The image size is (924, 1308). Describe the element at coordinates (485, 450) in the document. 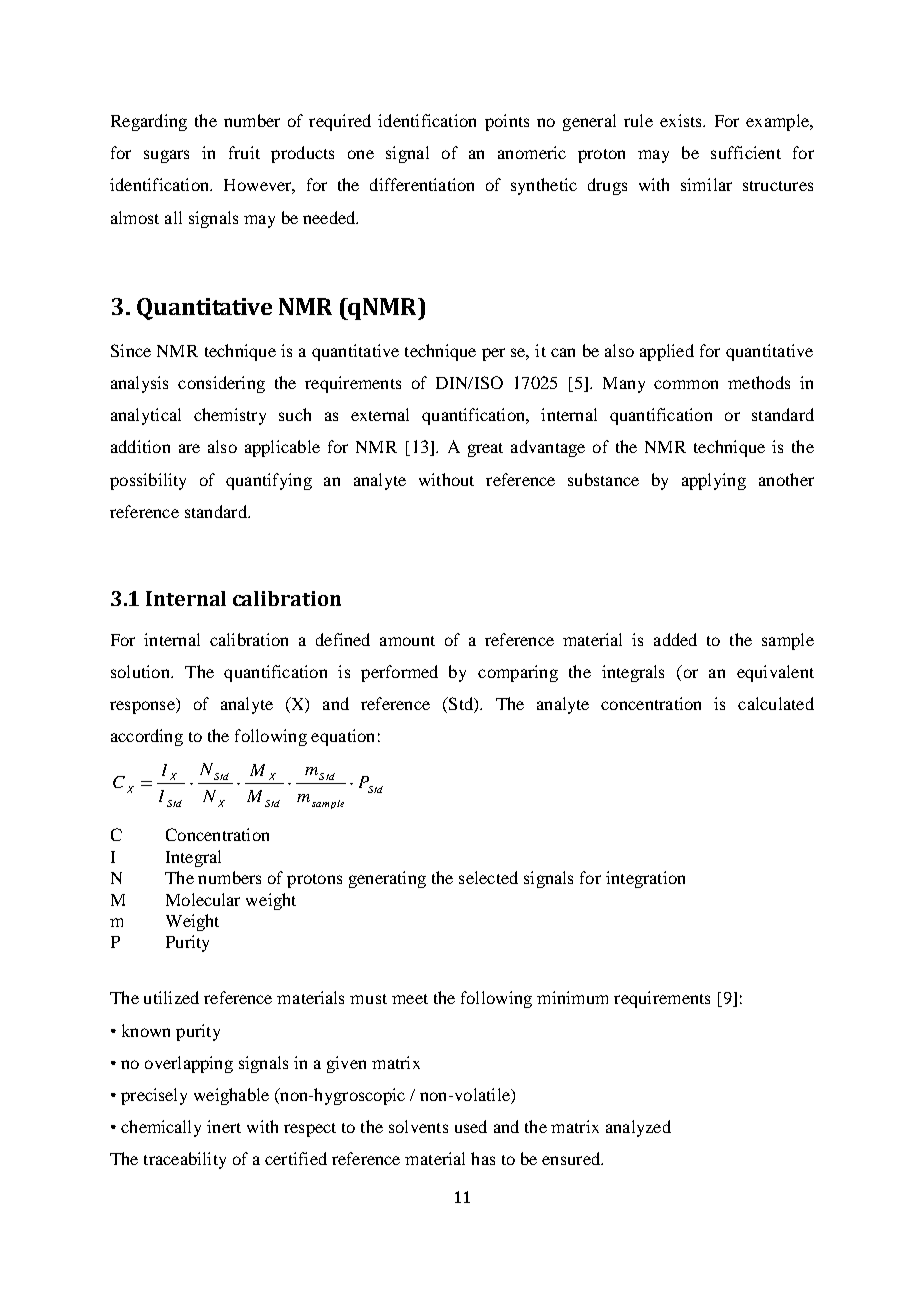

I see `great` at that location.
